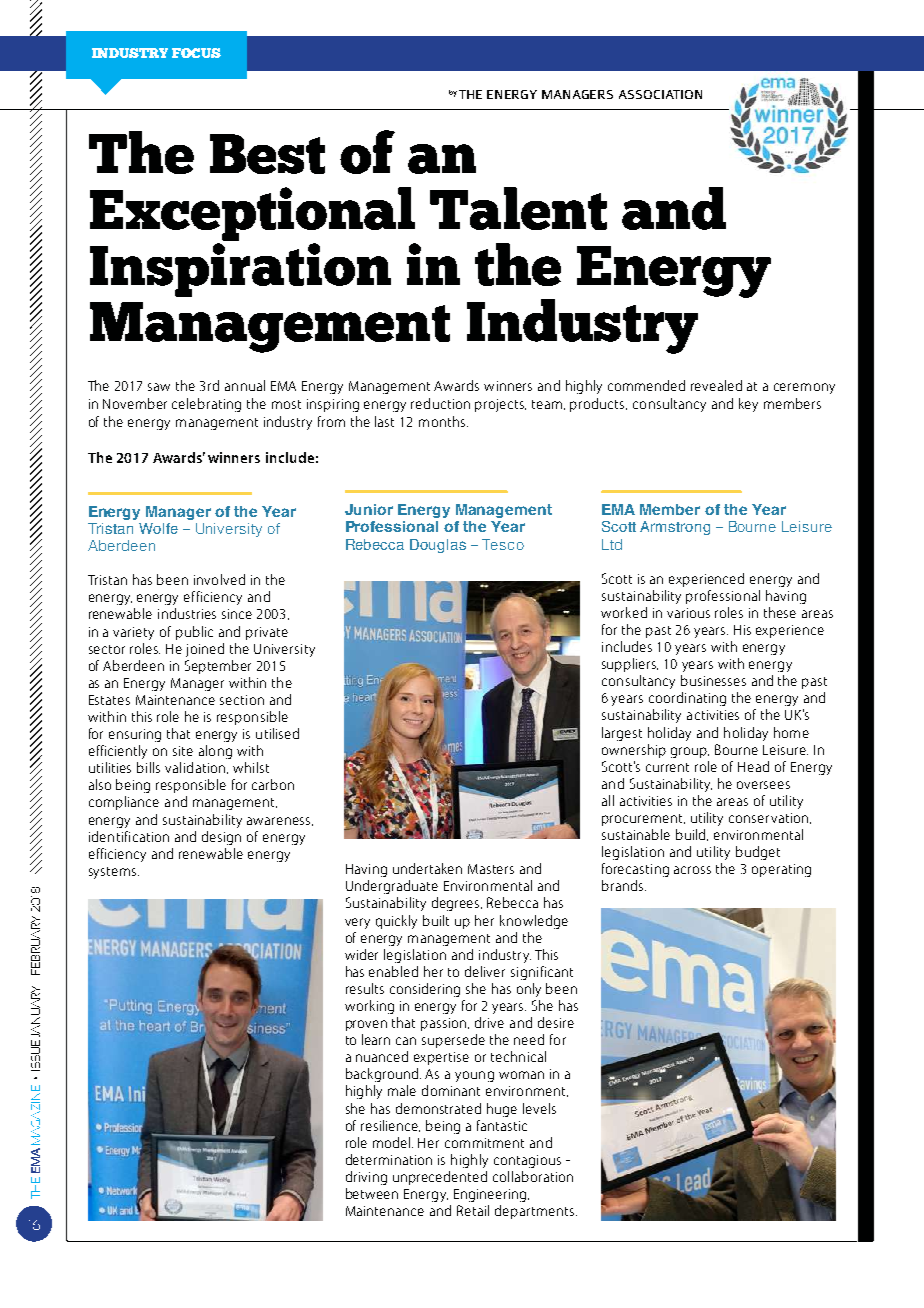 This screenshot has height=1308, width=924. I want to click on collaboration, so click(533, 1176).
